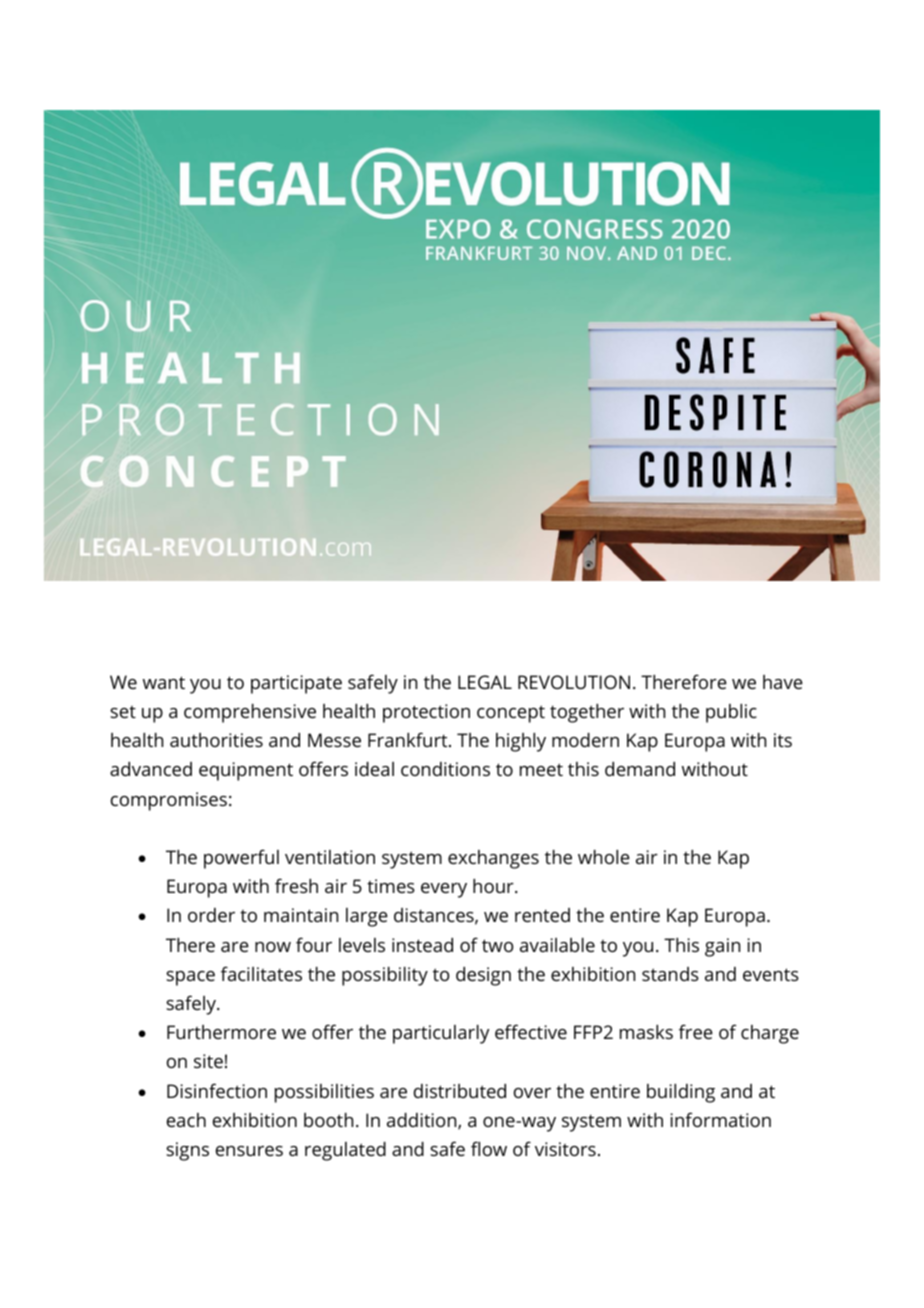  What do you see at coordinates (489, 1148) in the screenshot?
I see `flow` at bounding box center [489, 1148].
